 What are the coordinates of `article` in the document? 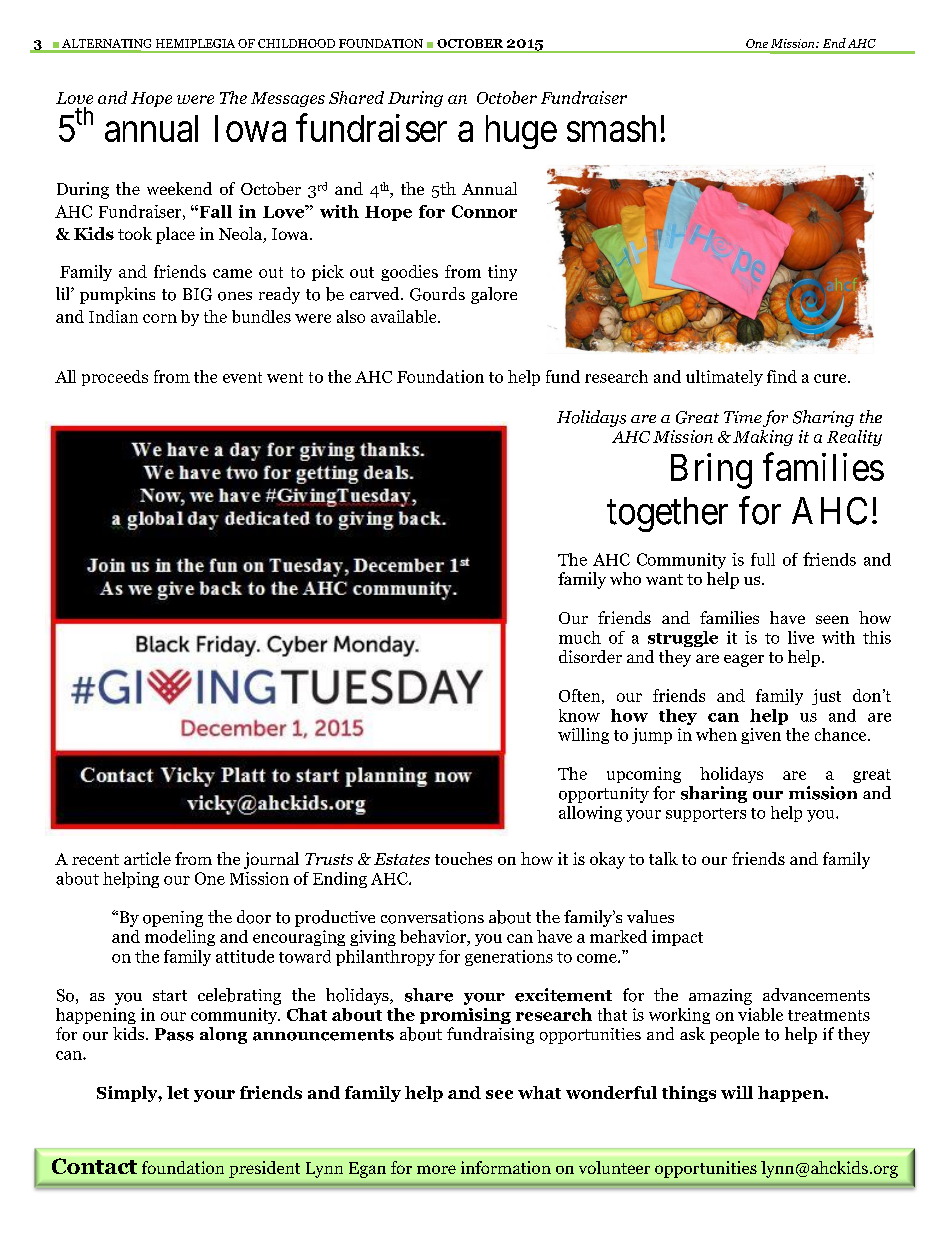 It's located at (147, 858).
